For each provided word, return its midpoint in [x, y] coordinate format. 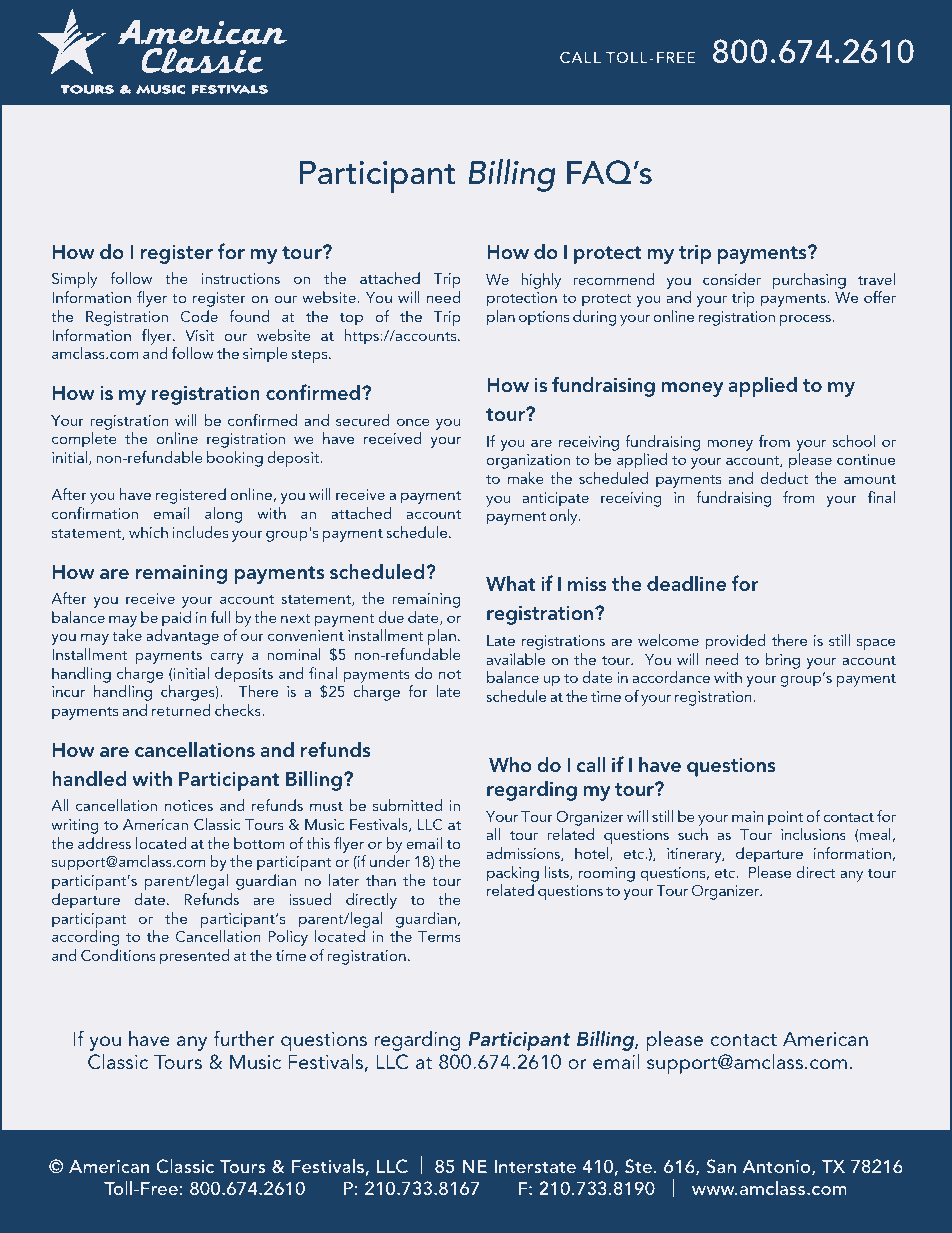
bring [783, 661]
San [721, 1166]
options [544, 318]
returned [181, 710]
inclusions [813, 834]
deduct [785, 478]
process [807, 320]
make [526, 478]
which [148, 532]
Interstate [535, 1166]
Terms [439, 936]
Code [199, 316]
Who [510, 764]
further [243, 1038]
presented [194, 957]
